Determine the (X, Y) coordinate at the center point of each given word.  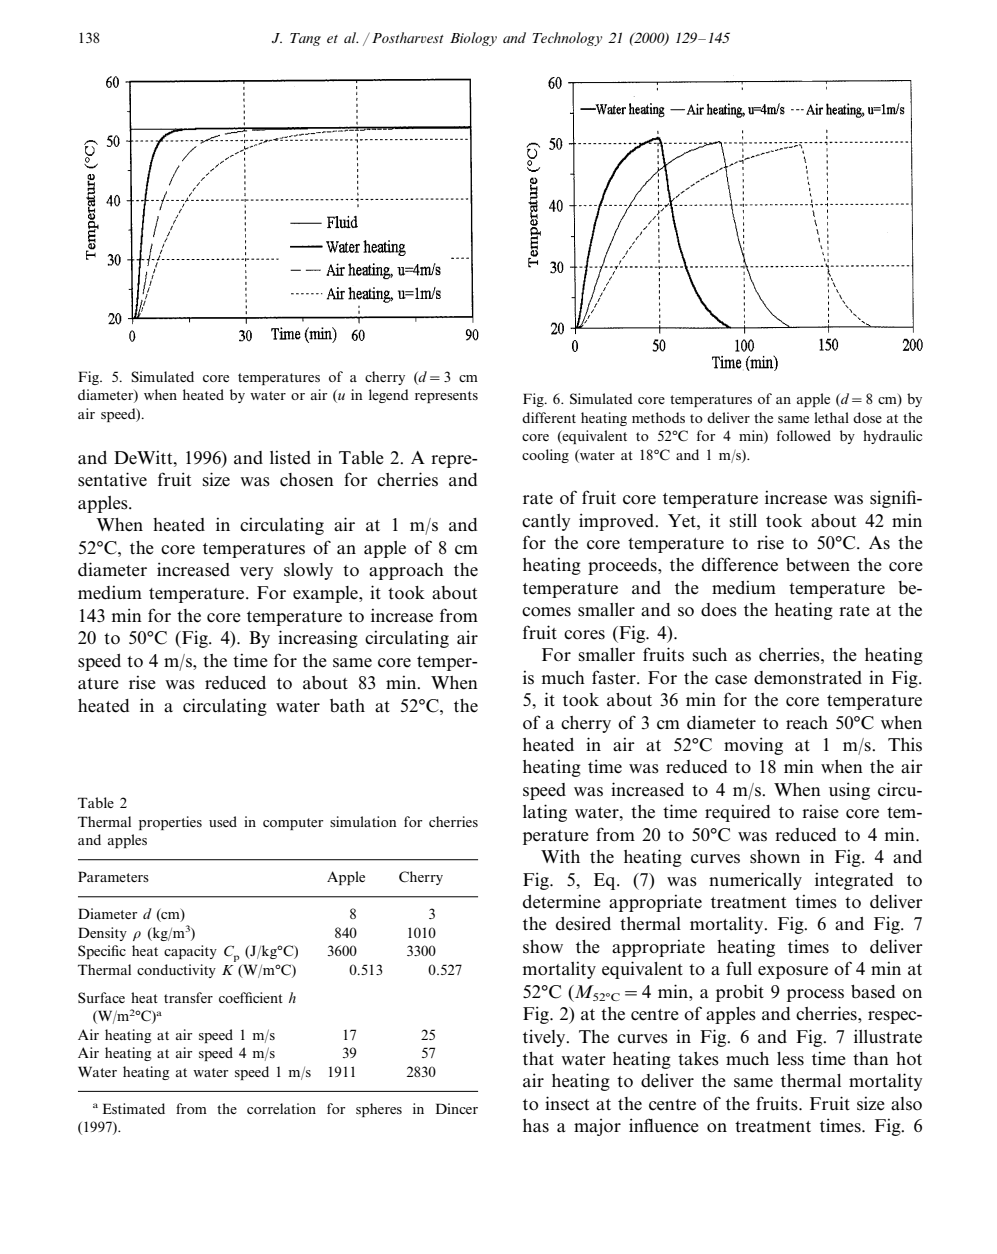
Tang (305, 39)
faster (615, 677)
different (549, 417)
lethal (831, 417)
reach (807, 723)
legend (389, 396)
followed (804, 435)
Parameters (113, 876)
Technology (567, 39)
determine (562, 901)
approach (406, 571)
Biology (473, 39)
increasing (318, 639)
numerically (755, 881)
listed (290, 457)
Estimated (134, 1108)
